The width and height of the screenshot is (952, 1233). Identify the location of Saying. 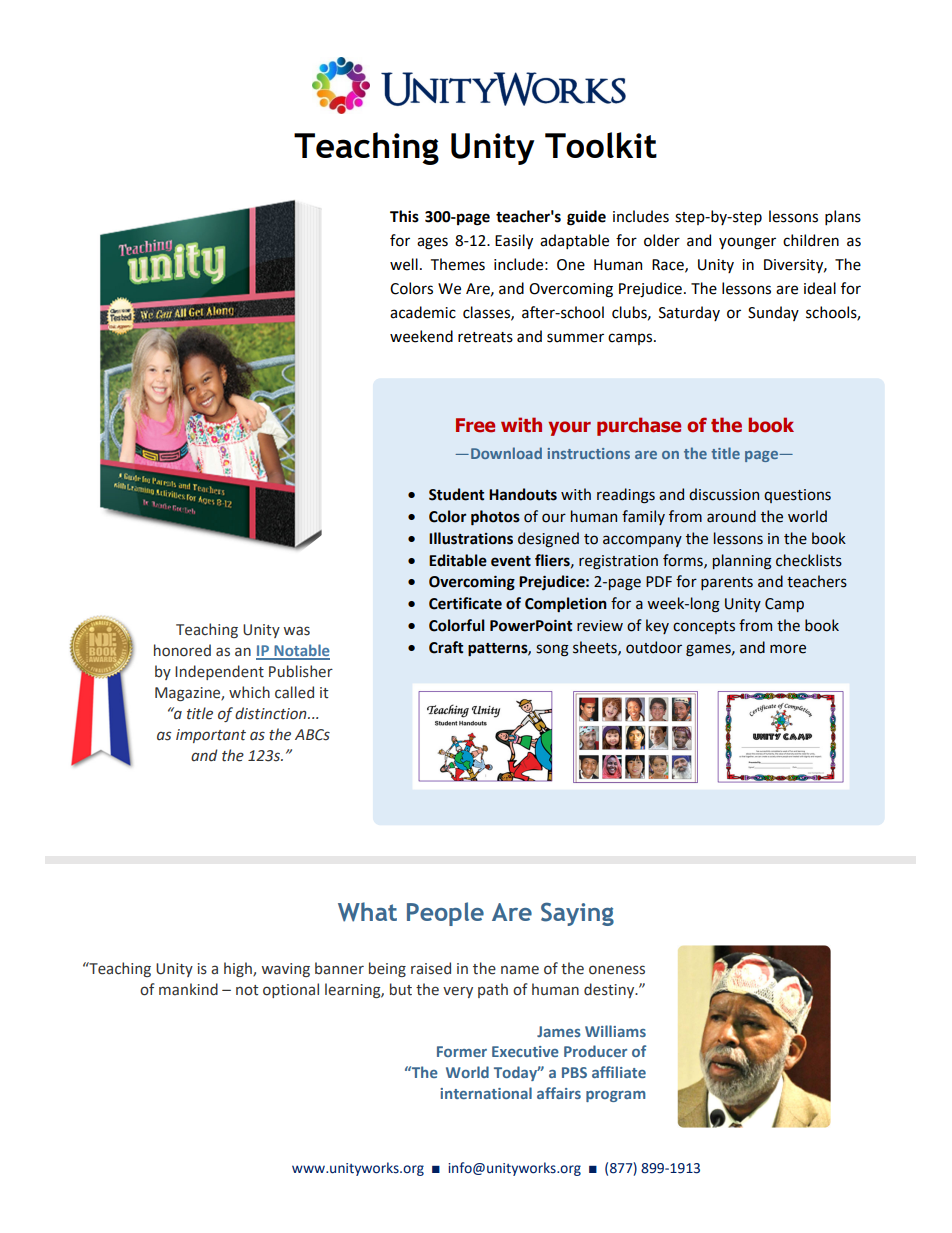
(577, 914).
